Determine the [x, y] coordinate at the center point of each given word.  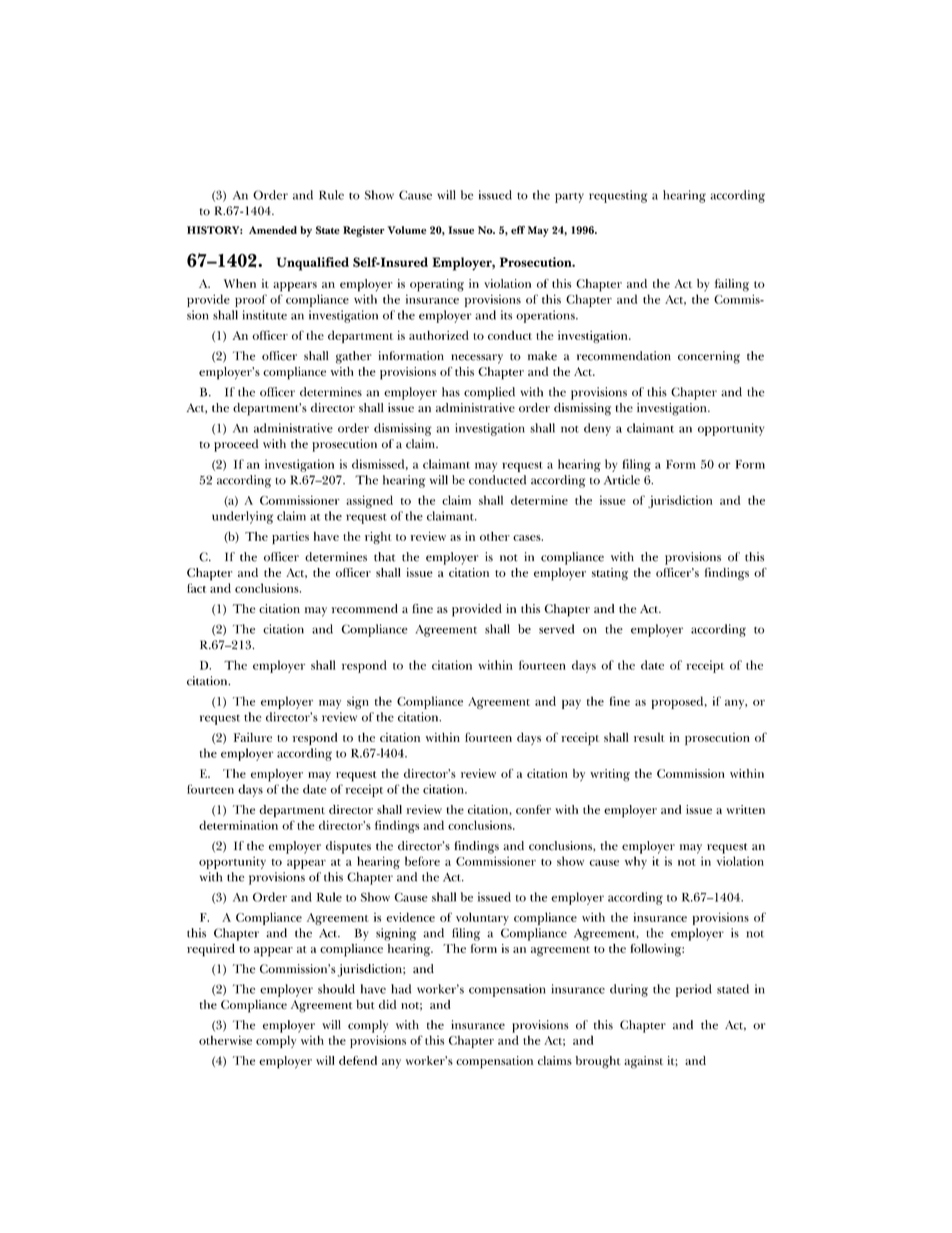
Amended [273, 230]
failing [732, 285]
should [336, 989]
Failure [253, 737]
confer [533, 809]
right [378, 538]
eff [518, 230]
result [649, 737]
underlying [242, 517]
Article [622, 480]
